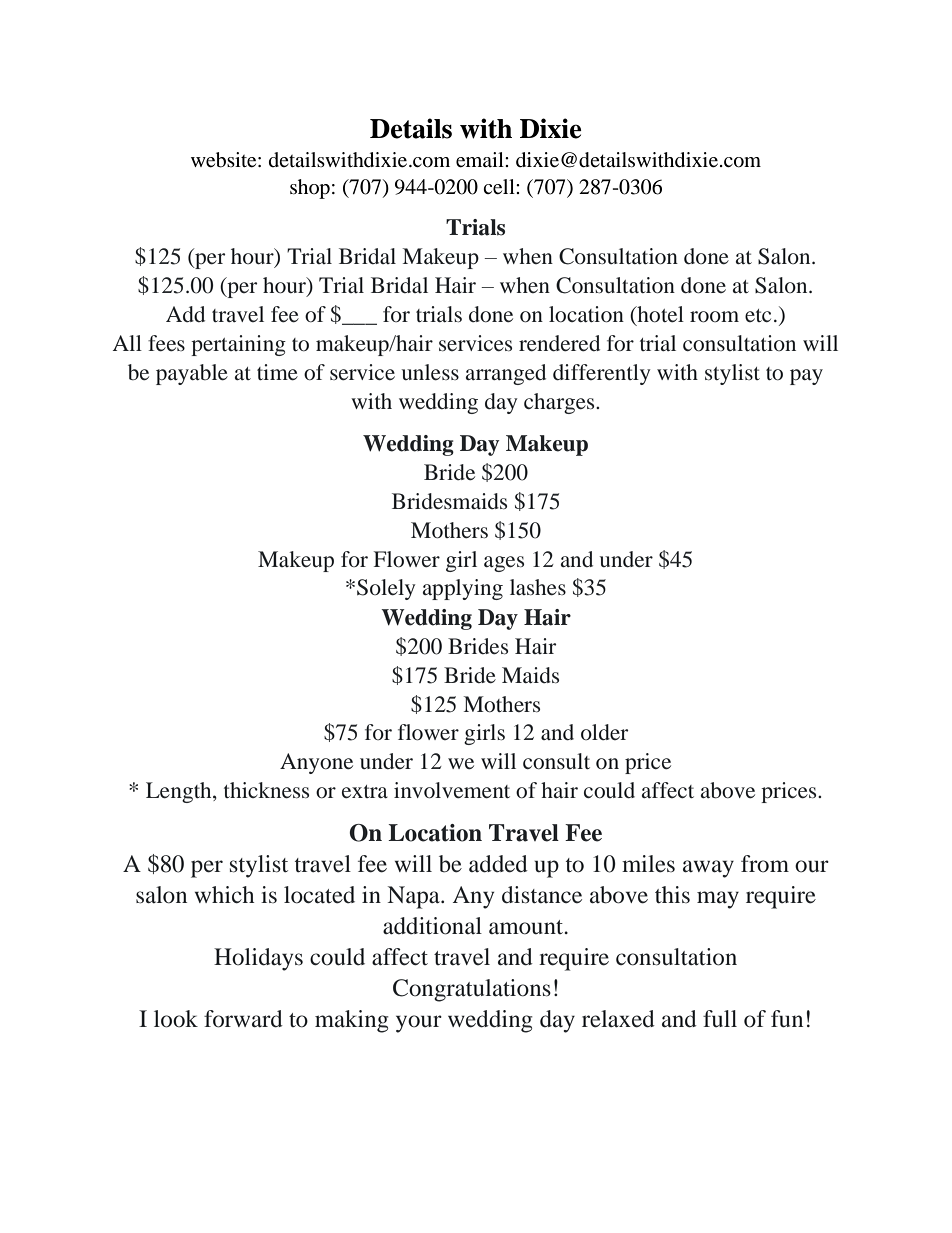  I want to click on payable, so click(192, 374).
